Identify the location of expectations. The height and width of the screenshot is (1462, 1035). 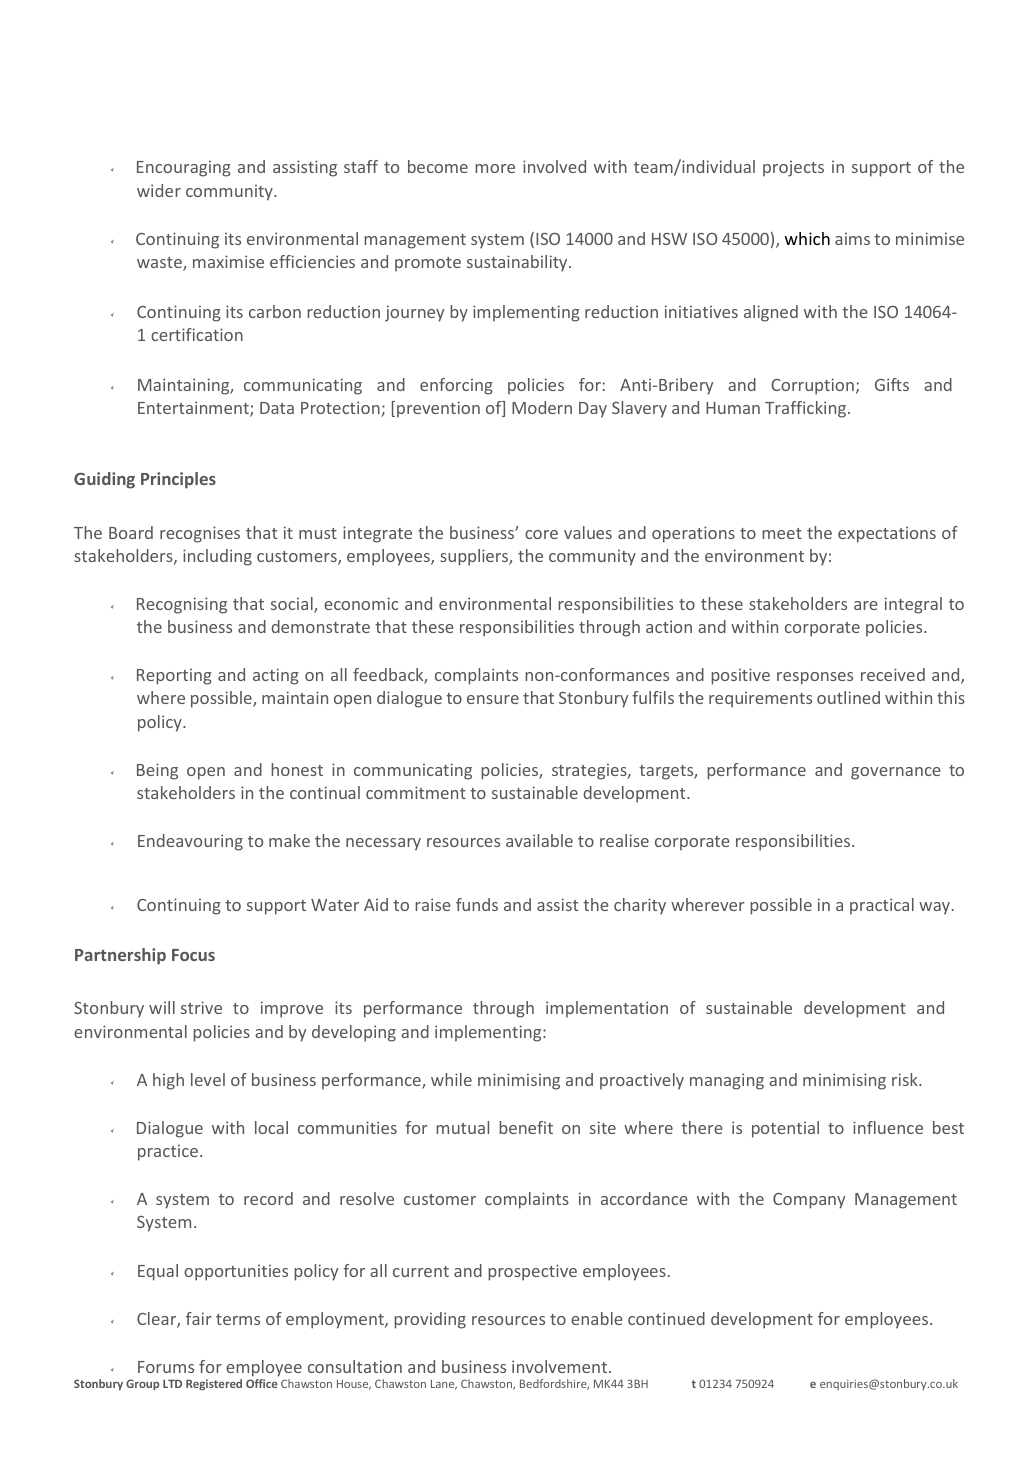
(887, 534).
